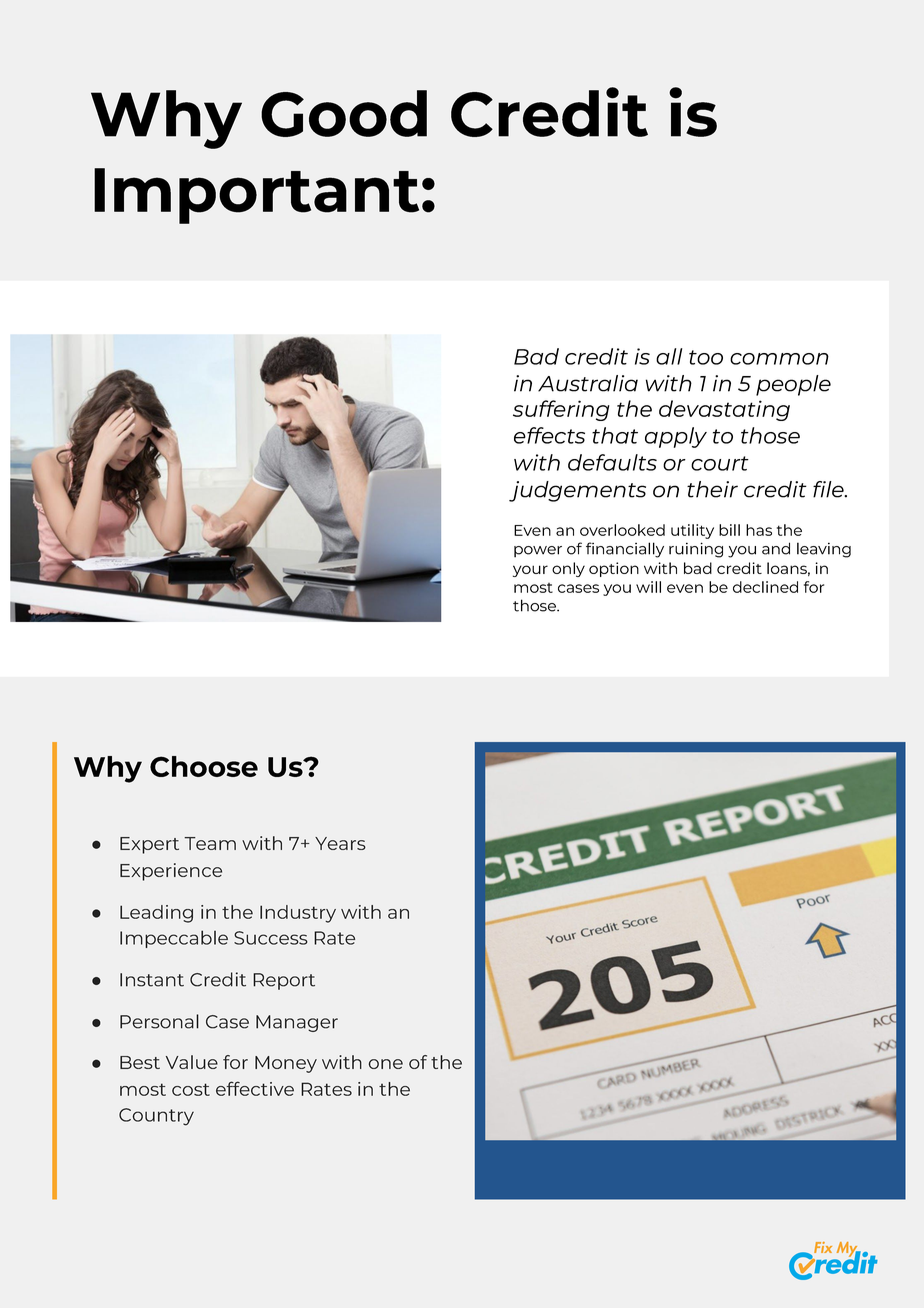  I want to click on Important, so click(256, 196).
